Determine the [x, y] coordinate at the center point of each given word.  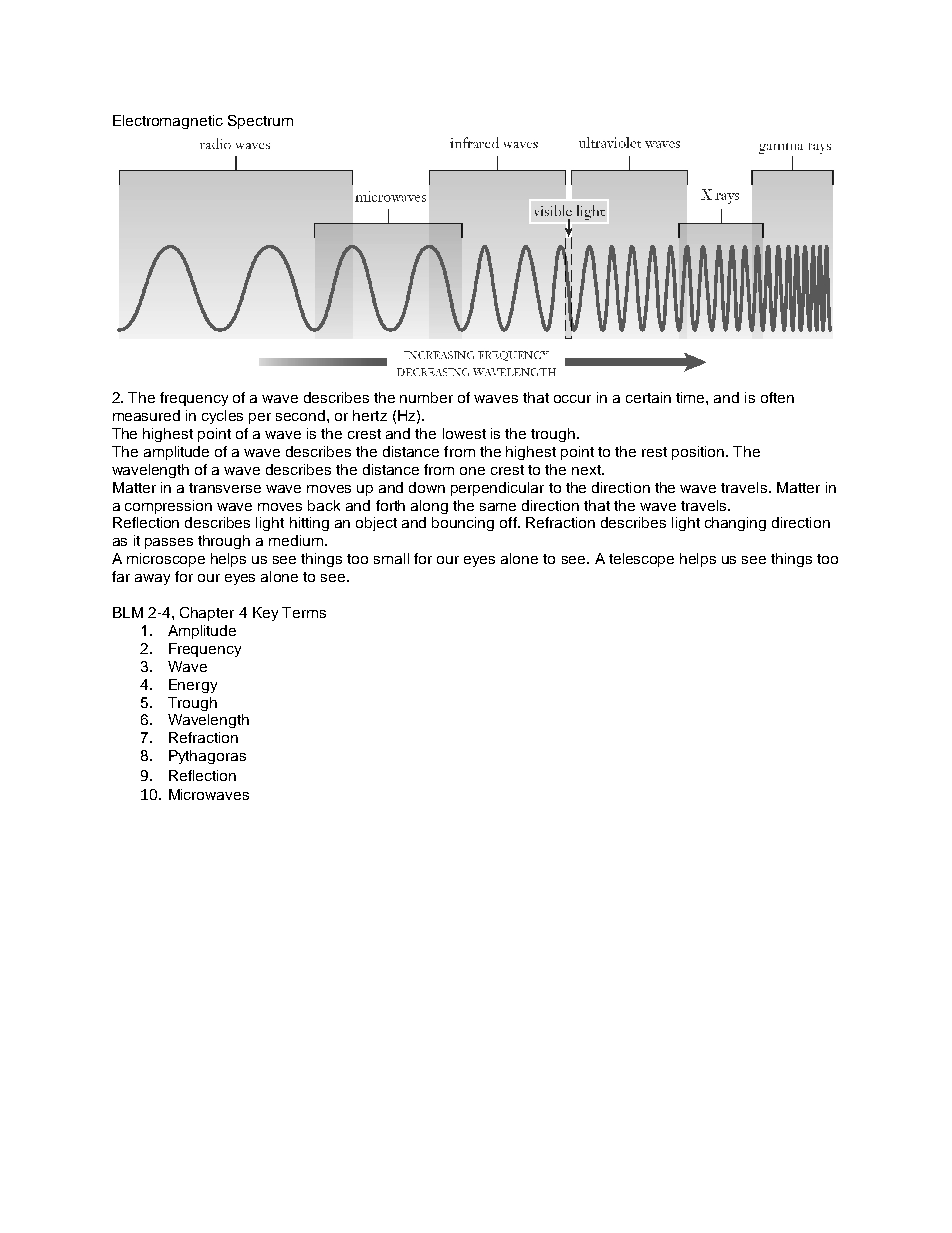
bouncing [463, 524]
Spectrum [260, 122]
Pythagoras [207, 757]
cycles [222, 417]
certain [648, 397]
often [777, 397]
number [426, 397]
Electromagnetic [168, 122]
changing [735, 524]
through [224, 542]
